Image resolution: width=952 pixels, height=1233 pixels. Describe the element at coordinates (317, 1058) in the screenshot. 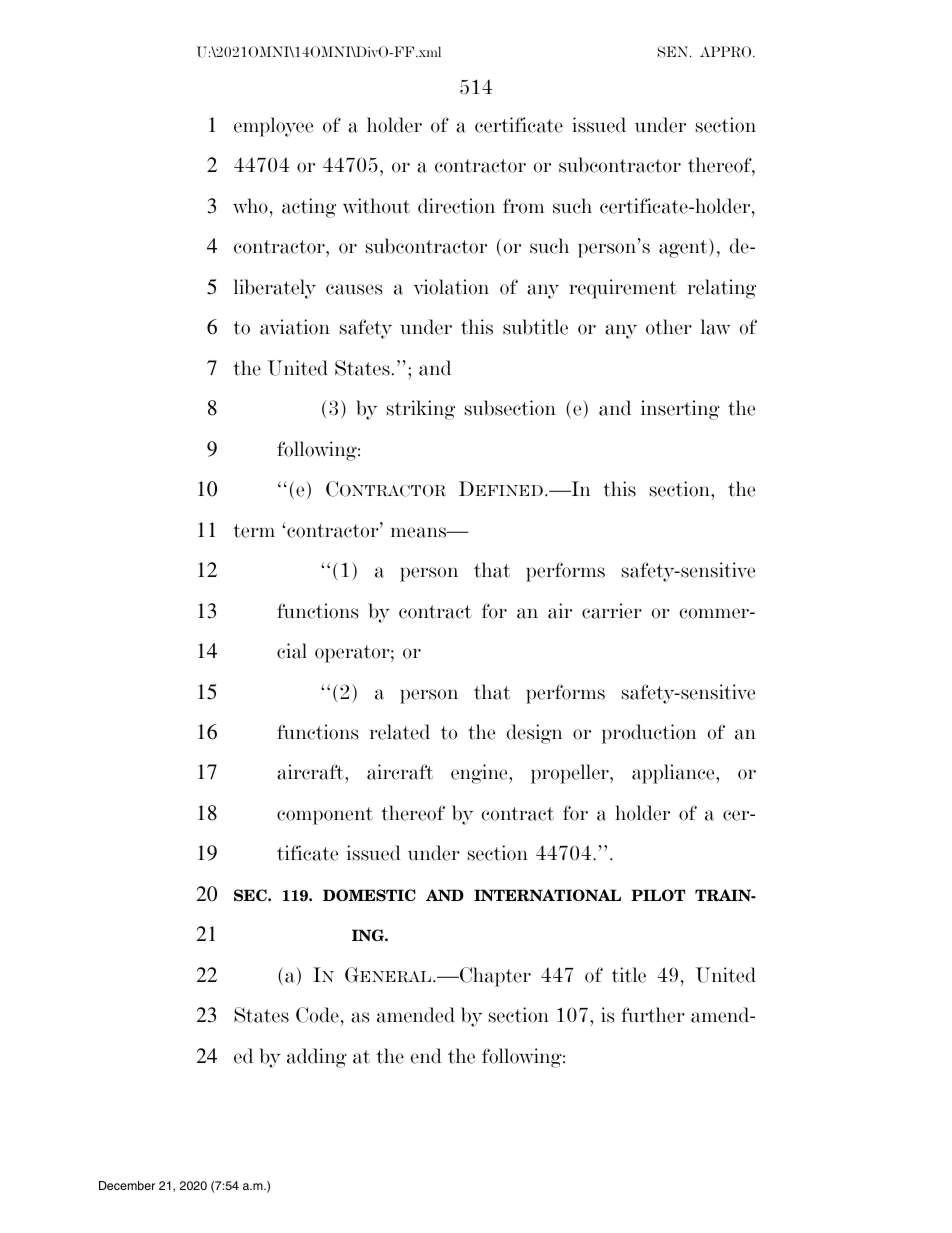

I see `adding` at that location.
